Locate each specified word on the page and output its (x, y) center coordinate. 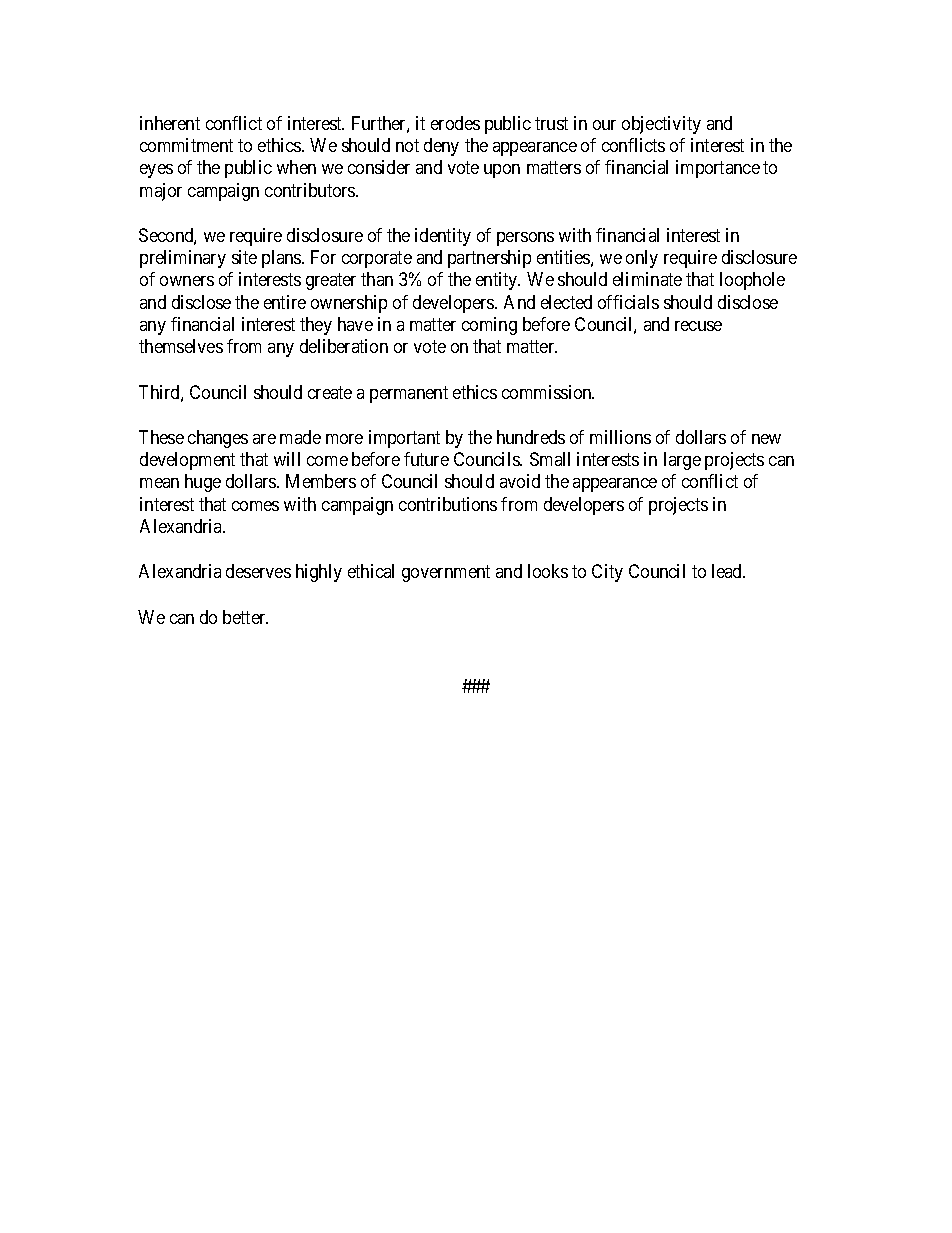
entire (285, 302)
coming (489, 326)
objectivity (661, 125)
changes (218, 439)
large (682, 461)
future (426, 459)
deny (441, 147)
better (245, 617)
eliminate (647, 279)
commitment (186, 145)
